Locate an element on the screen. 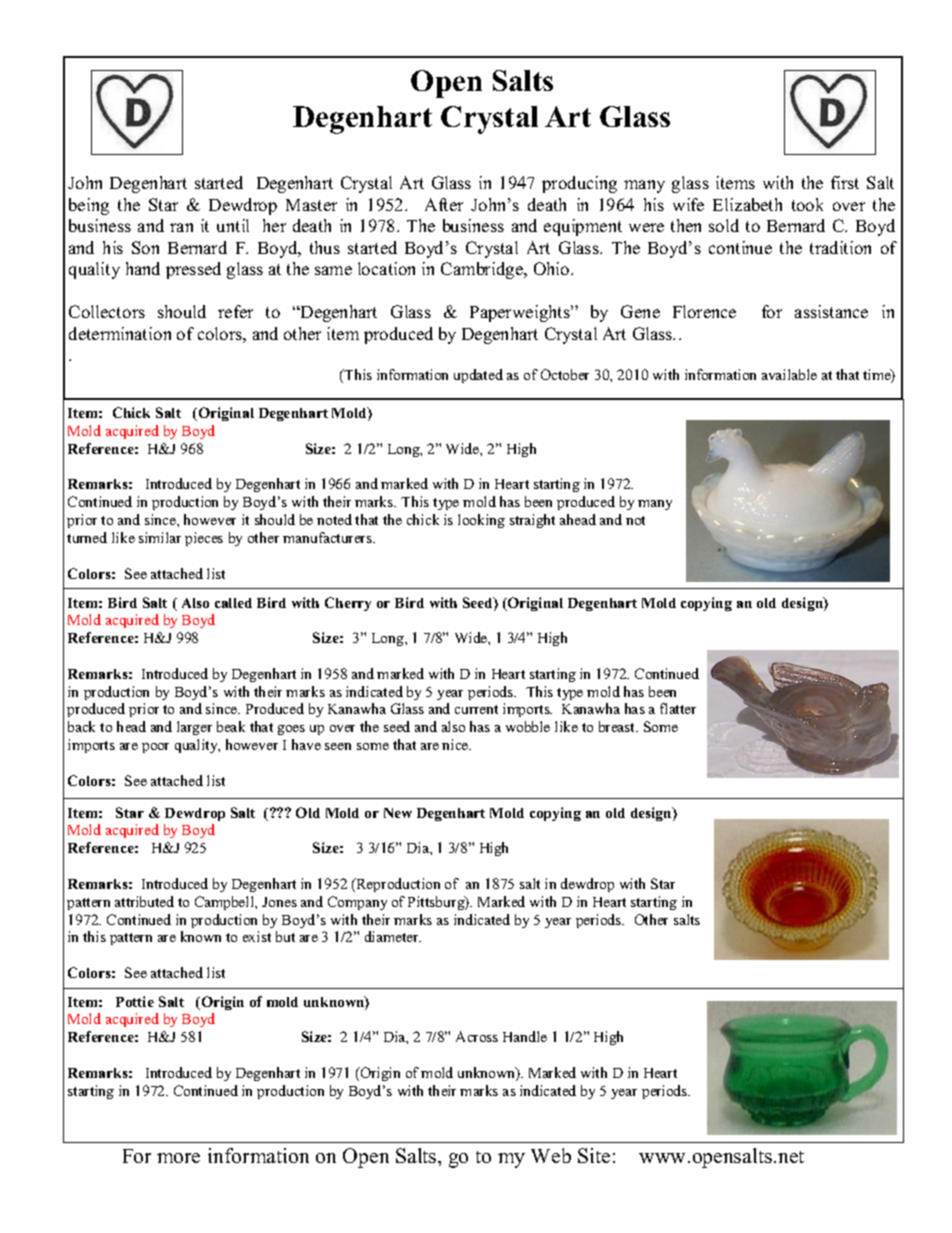  flatter is located at coordinates (678, 708).
